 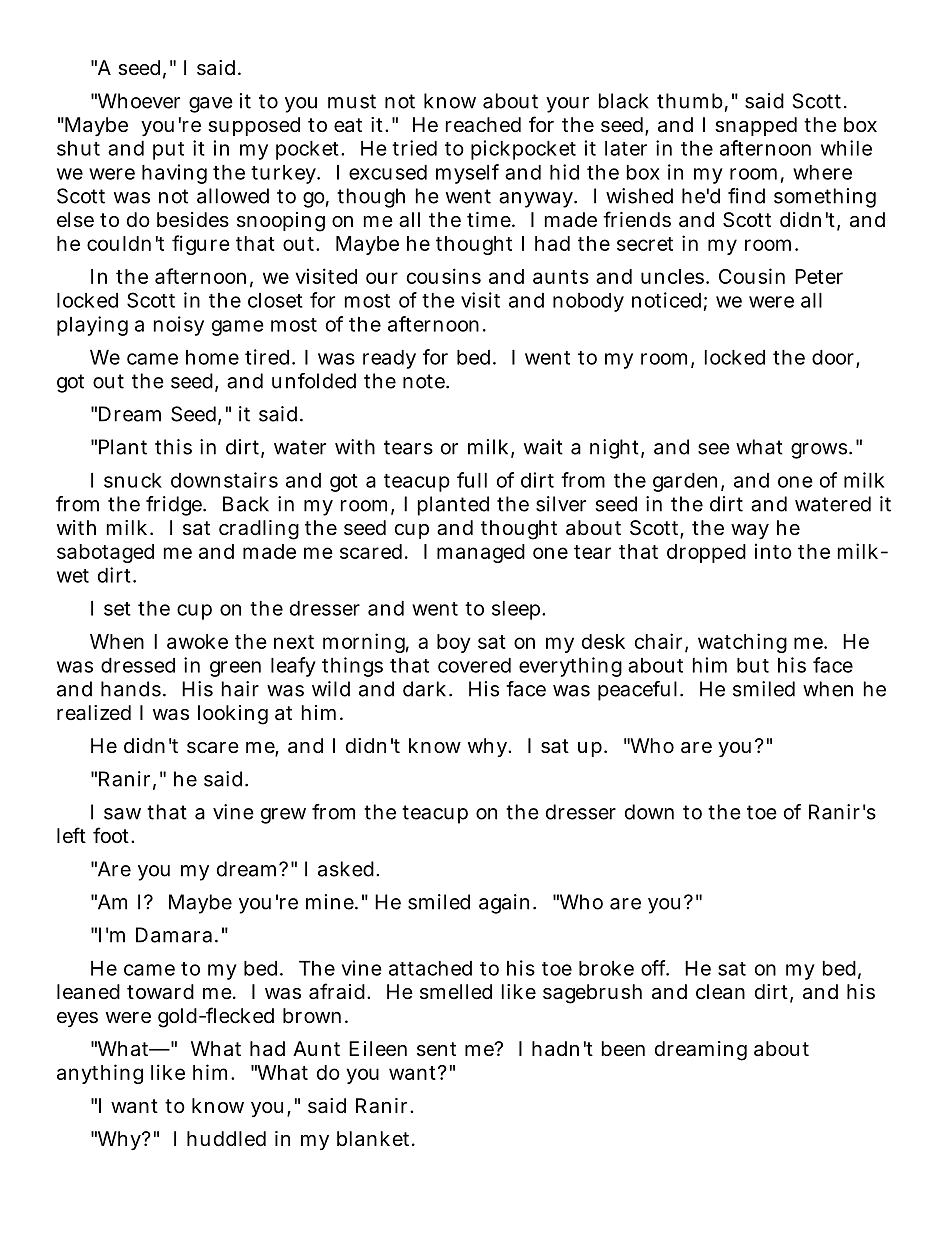 I want to click on been, so click(x=623, y=1048).
